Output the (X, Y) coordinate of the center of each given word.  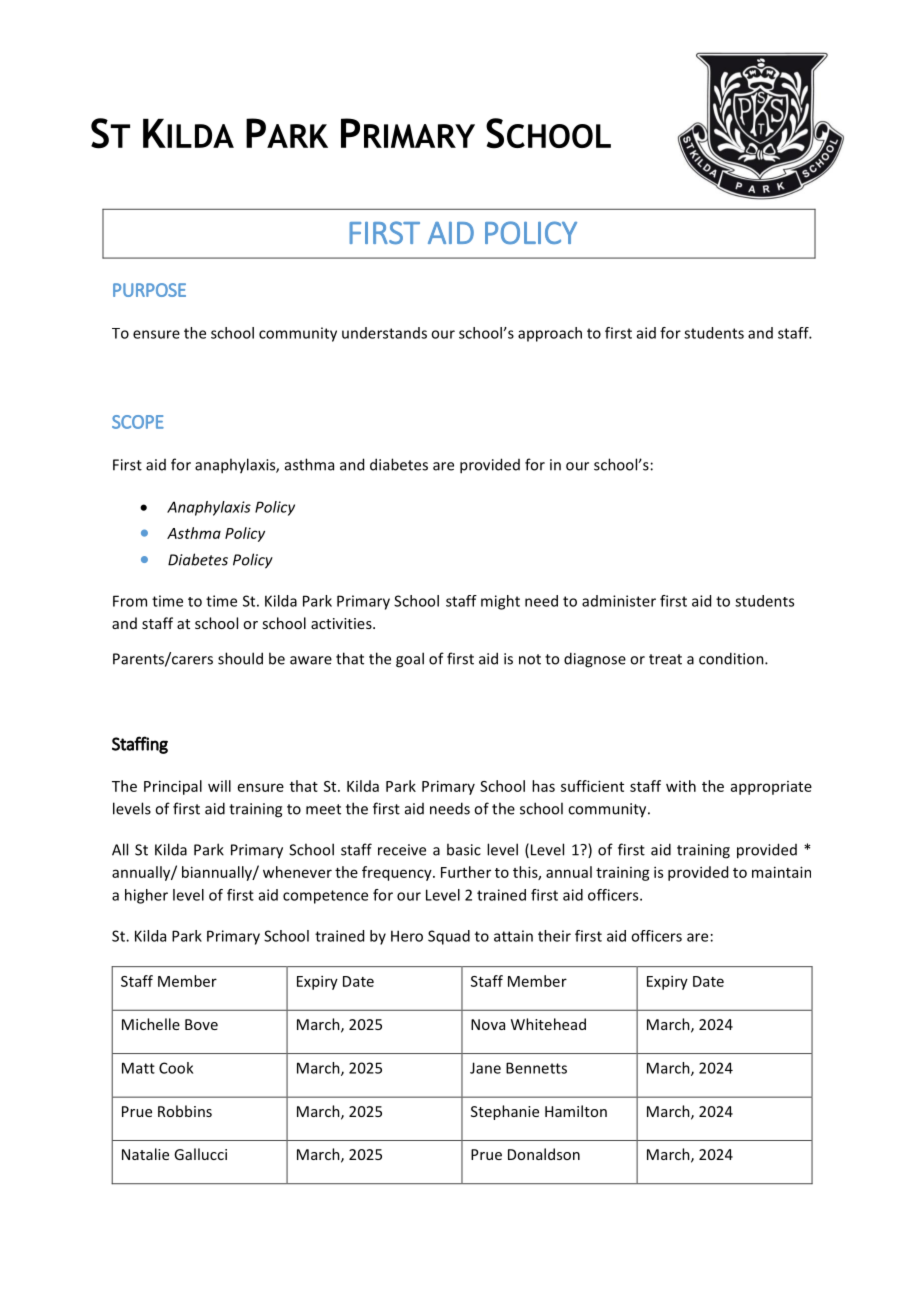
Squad (449, 937)
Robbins (185, 1111)
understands (384, 333)
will (219, 786)
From (130, 601)
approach (550, 334)
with (681, 786)
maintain (781, 872)
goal (410, 660)
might (500, 602)
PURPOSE (149, 290)
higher (146, 896)
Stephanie (505, 1112)
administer (619, 601)
